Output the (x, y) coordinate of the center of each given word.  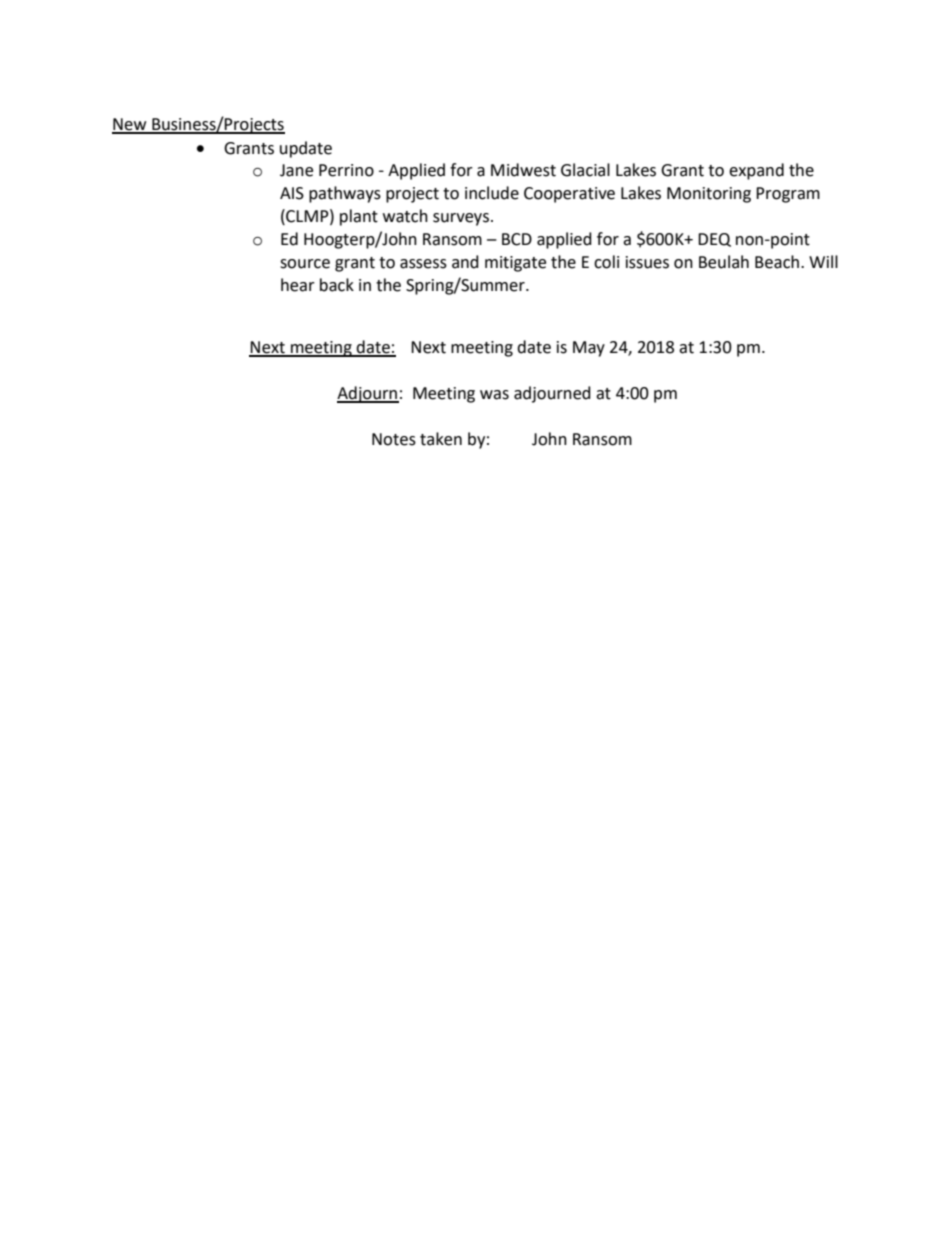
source (305, 264)
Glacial (585, 170)
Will (823, 261)
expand (756, 171)
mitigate (515, 264)
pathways (345, 194)
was (494, 395)
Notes (394, 439)
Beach (777, 262)
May (589, 349)
